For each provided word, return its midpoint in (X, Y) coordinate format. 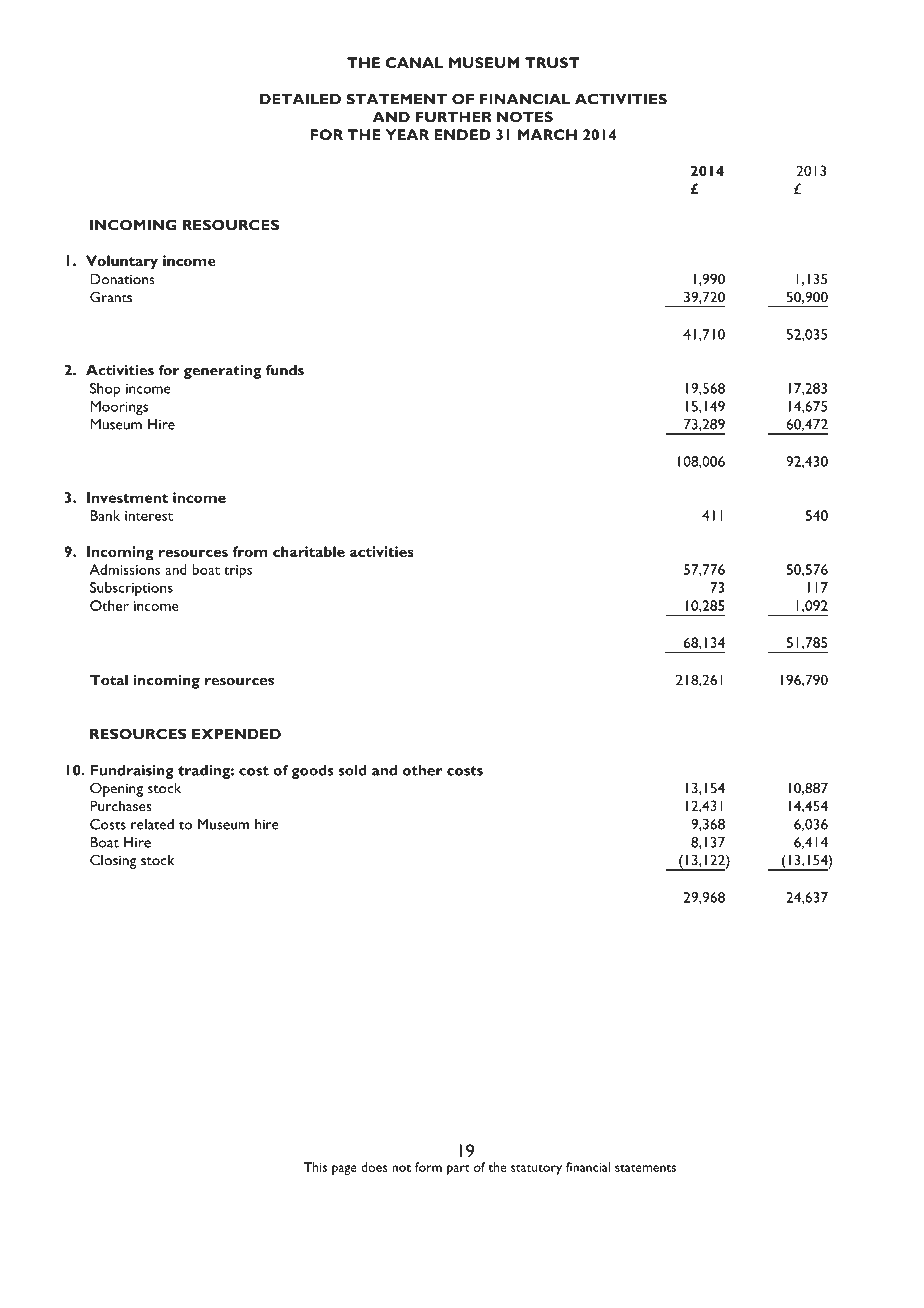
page (344, 1170)
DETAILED (300, 99)
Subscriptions (131, 589)
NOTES (525, 117)
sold (353, 770)
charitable (309, 551)
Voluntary (122, 262)
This (315, 1167)
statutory (536, 1169)
